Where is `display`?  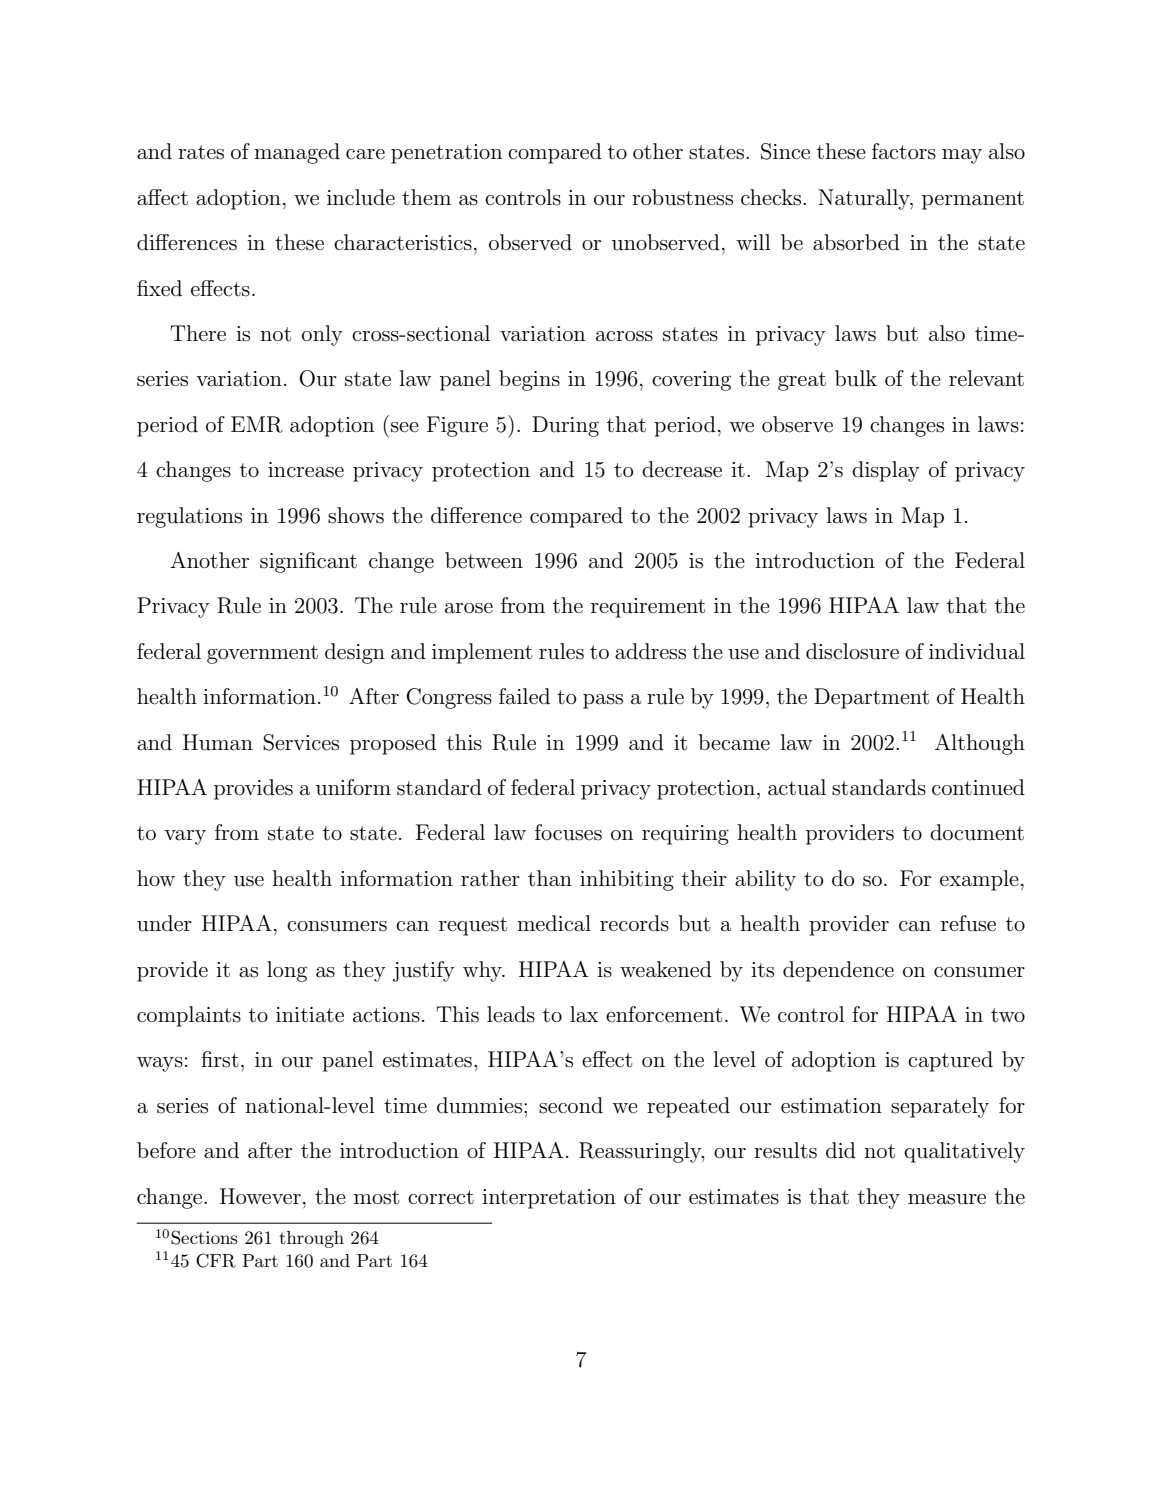
display is located at coordinates (886, 471).
